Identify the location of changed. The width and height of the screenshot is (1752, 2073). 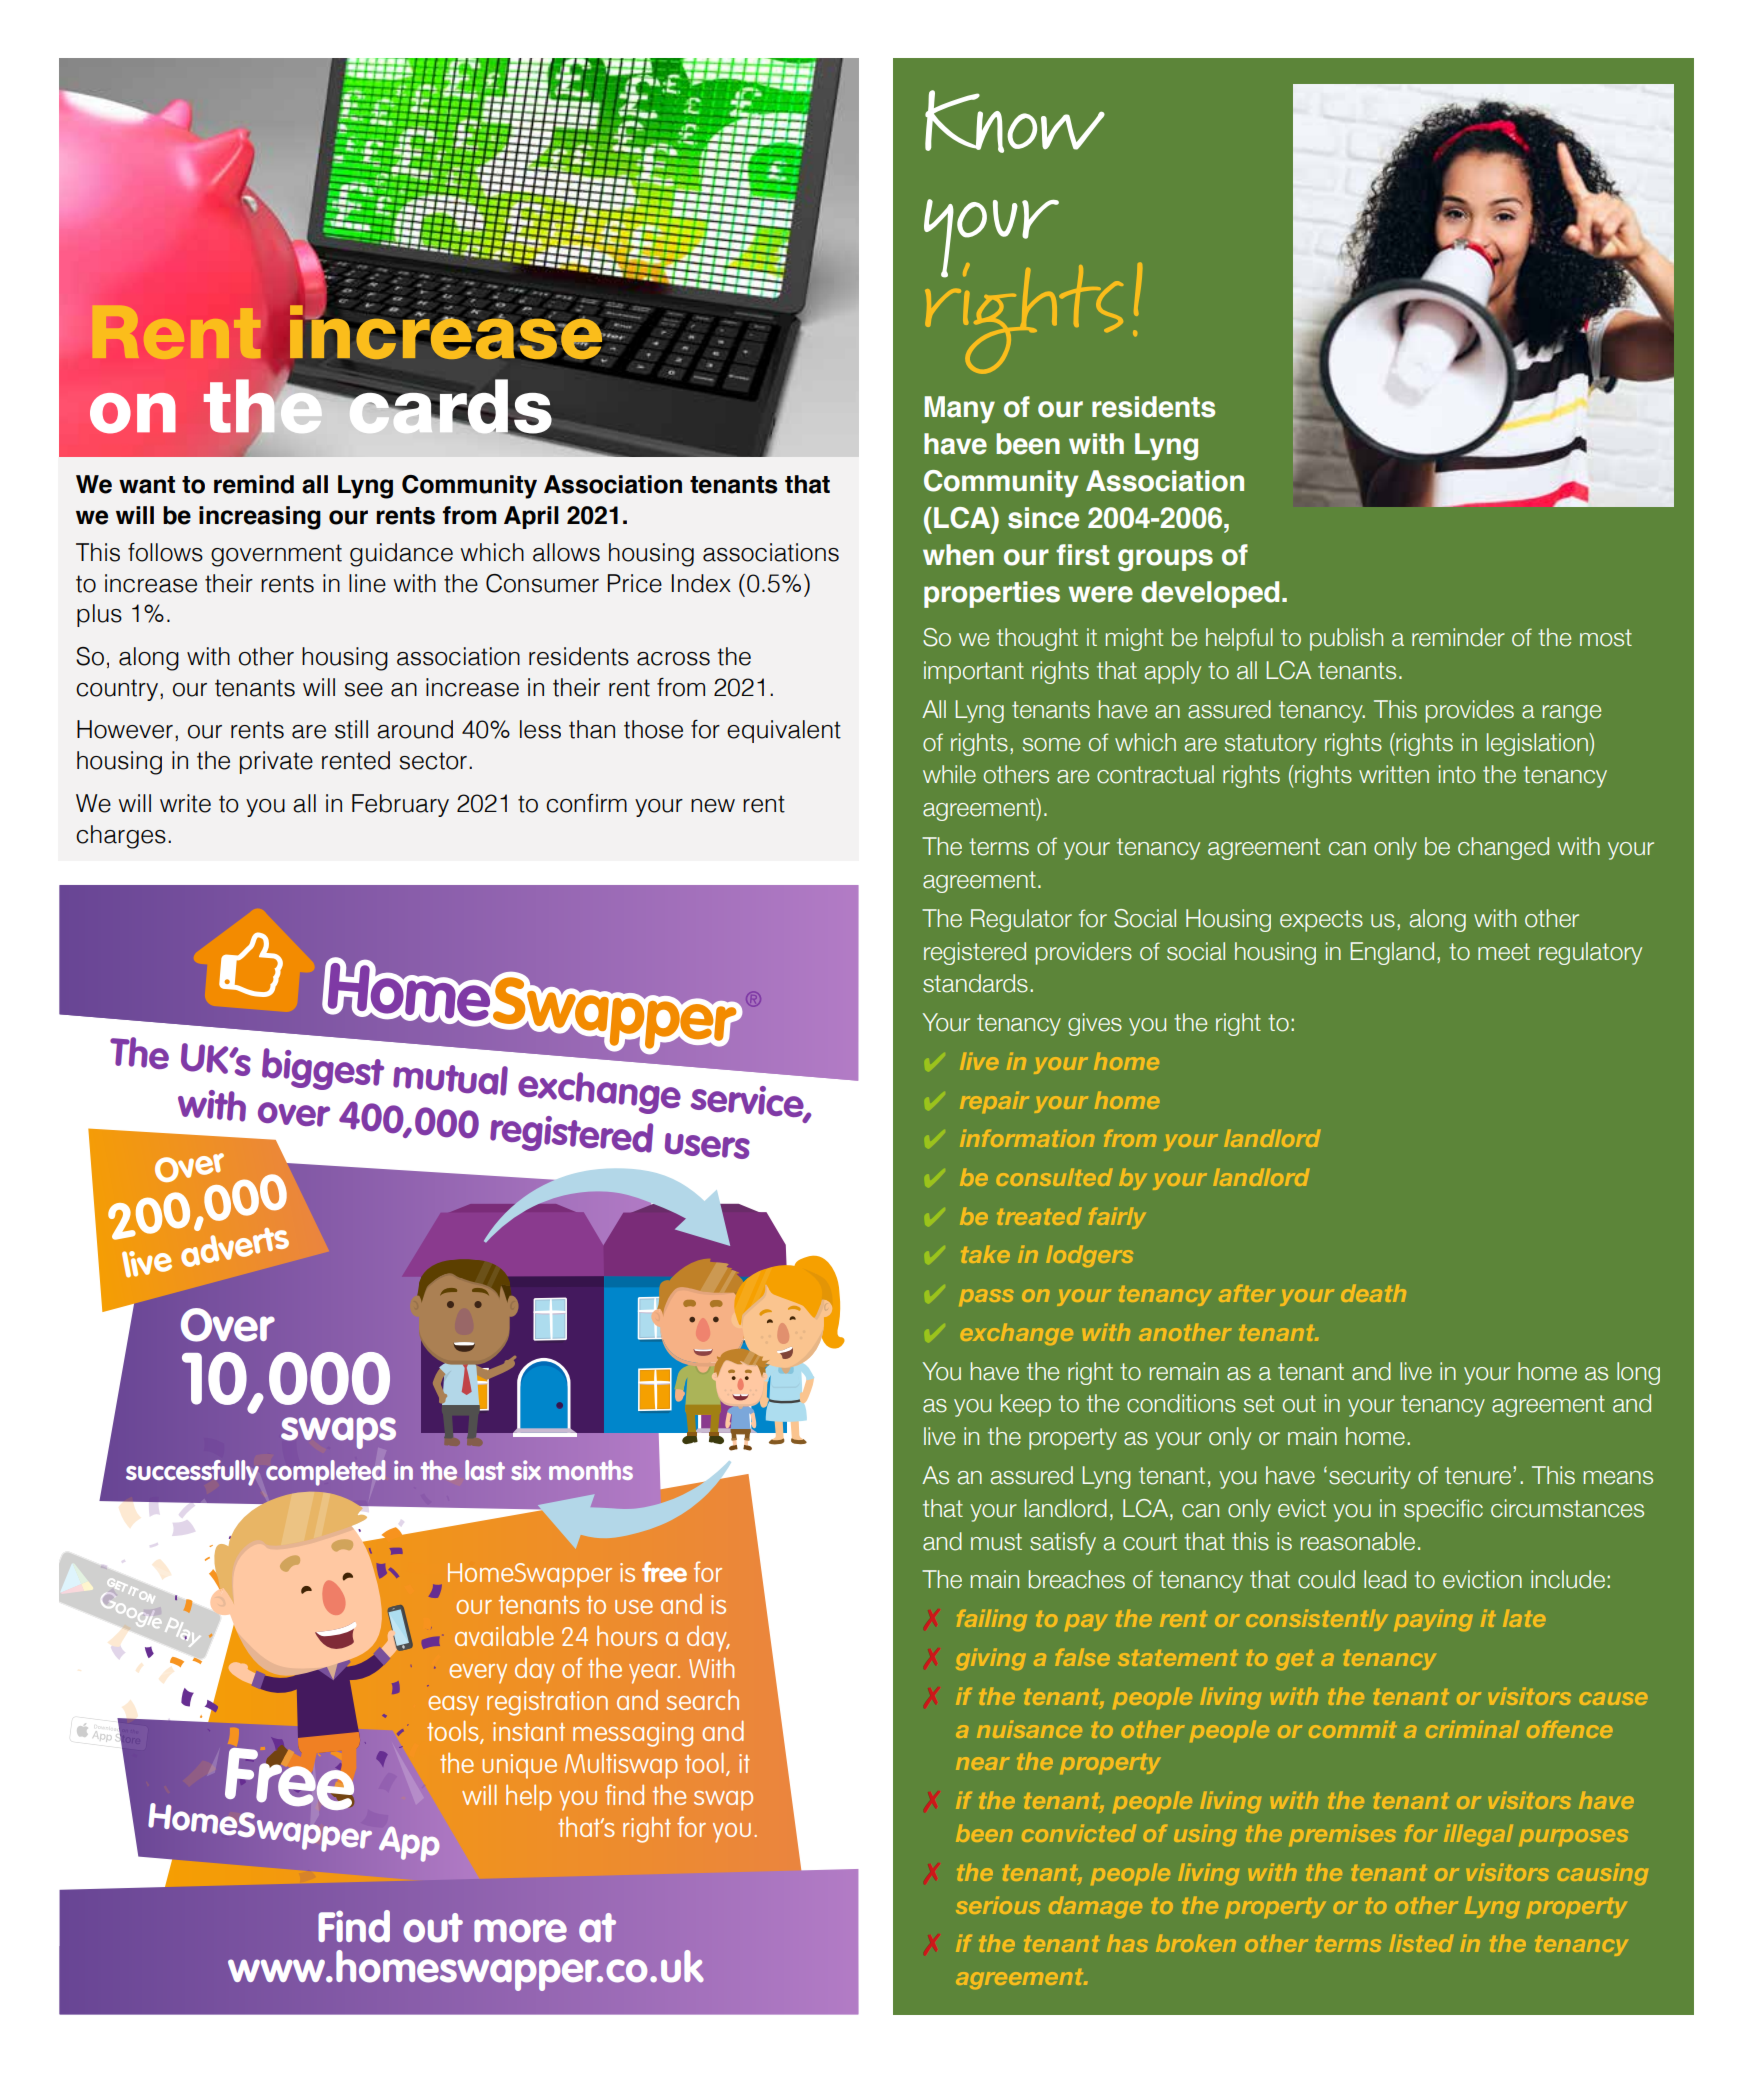
(1503, 848).
